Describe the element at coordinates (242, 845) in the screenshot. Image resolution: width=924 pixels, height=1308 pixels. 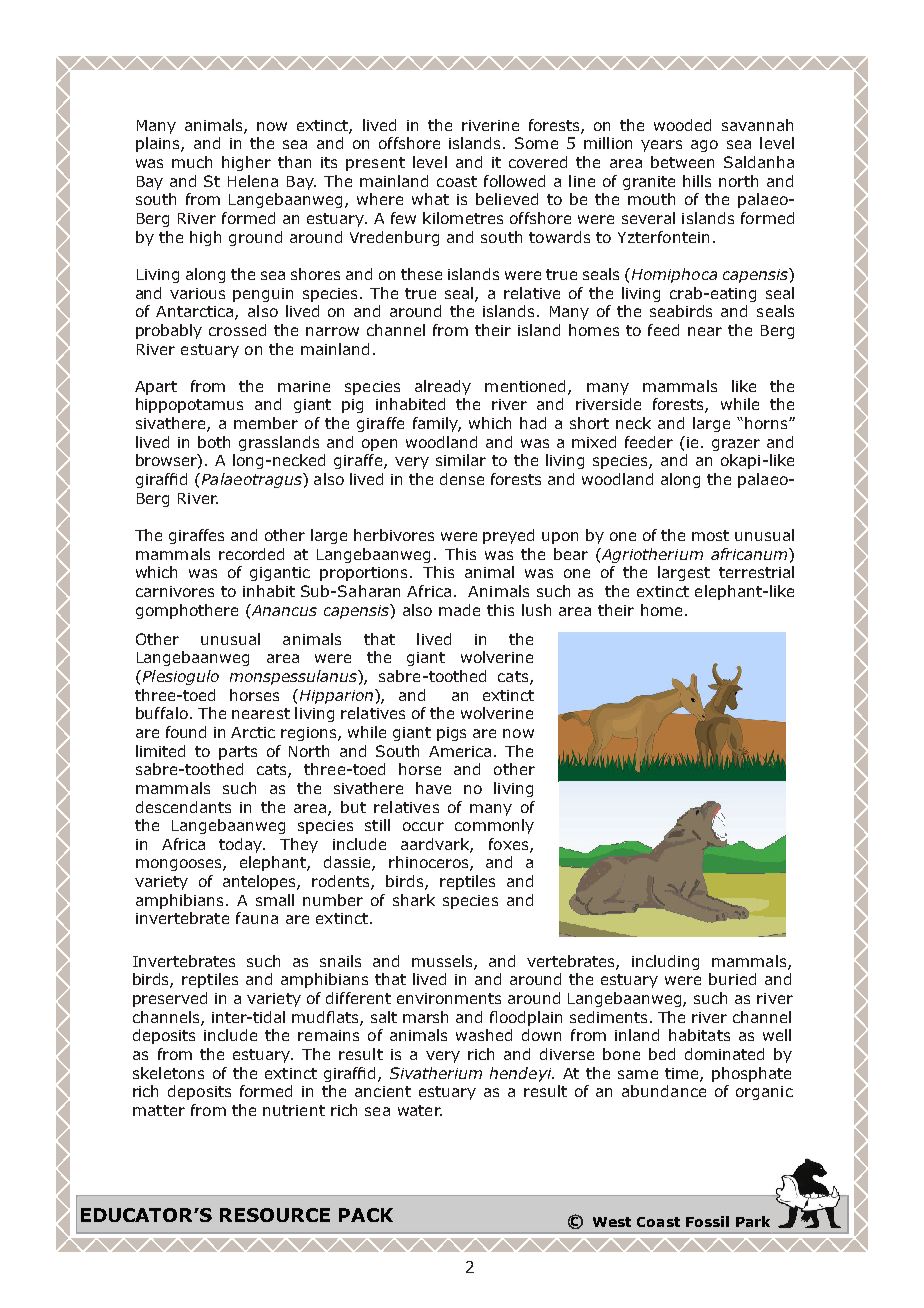
I see `today` at that location.
